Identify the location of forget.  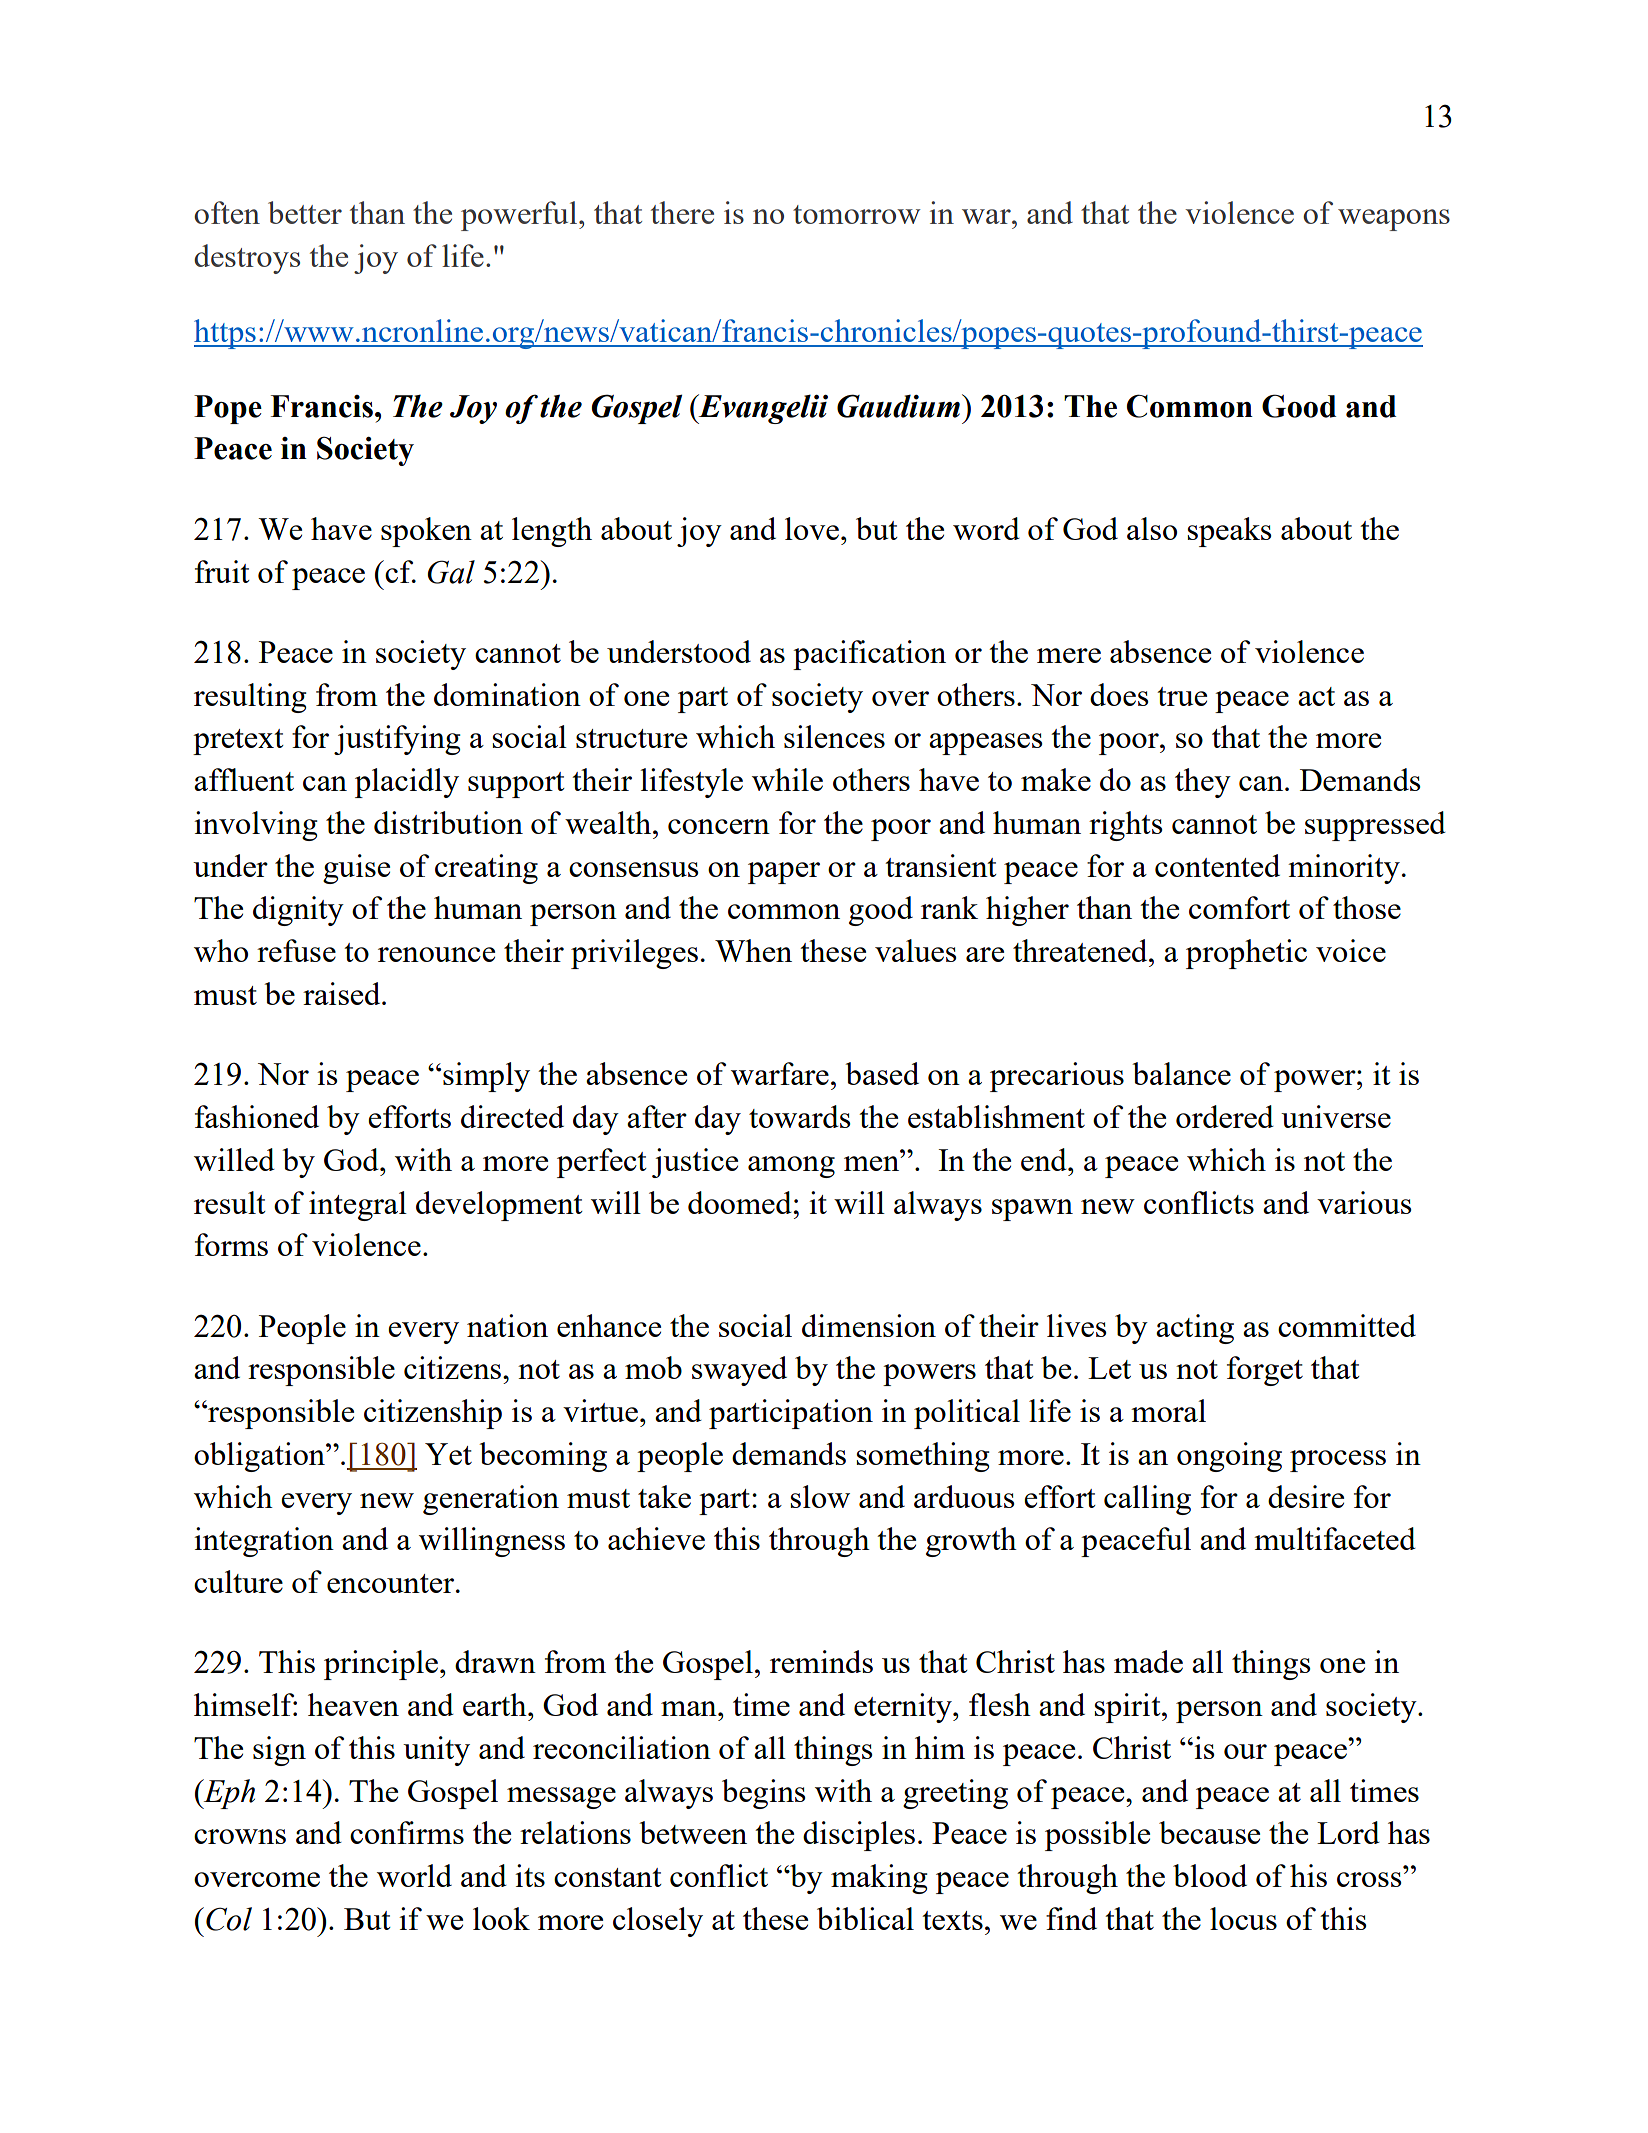
(1265, 1371).
